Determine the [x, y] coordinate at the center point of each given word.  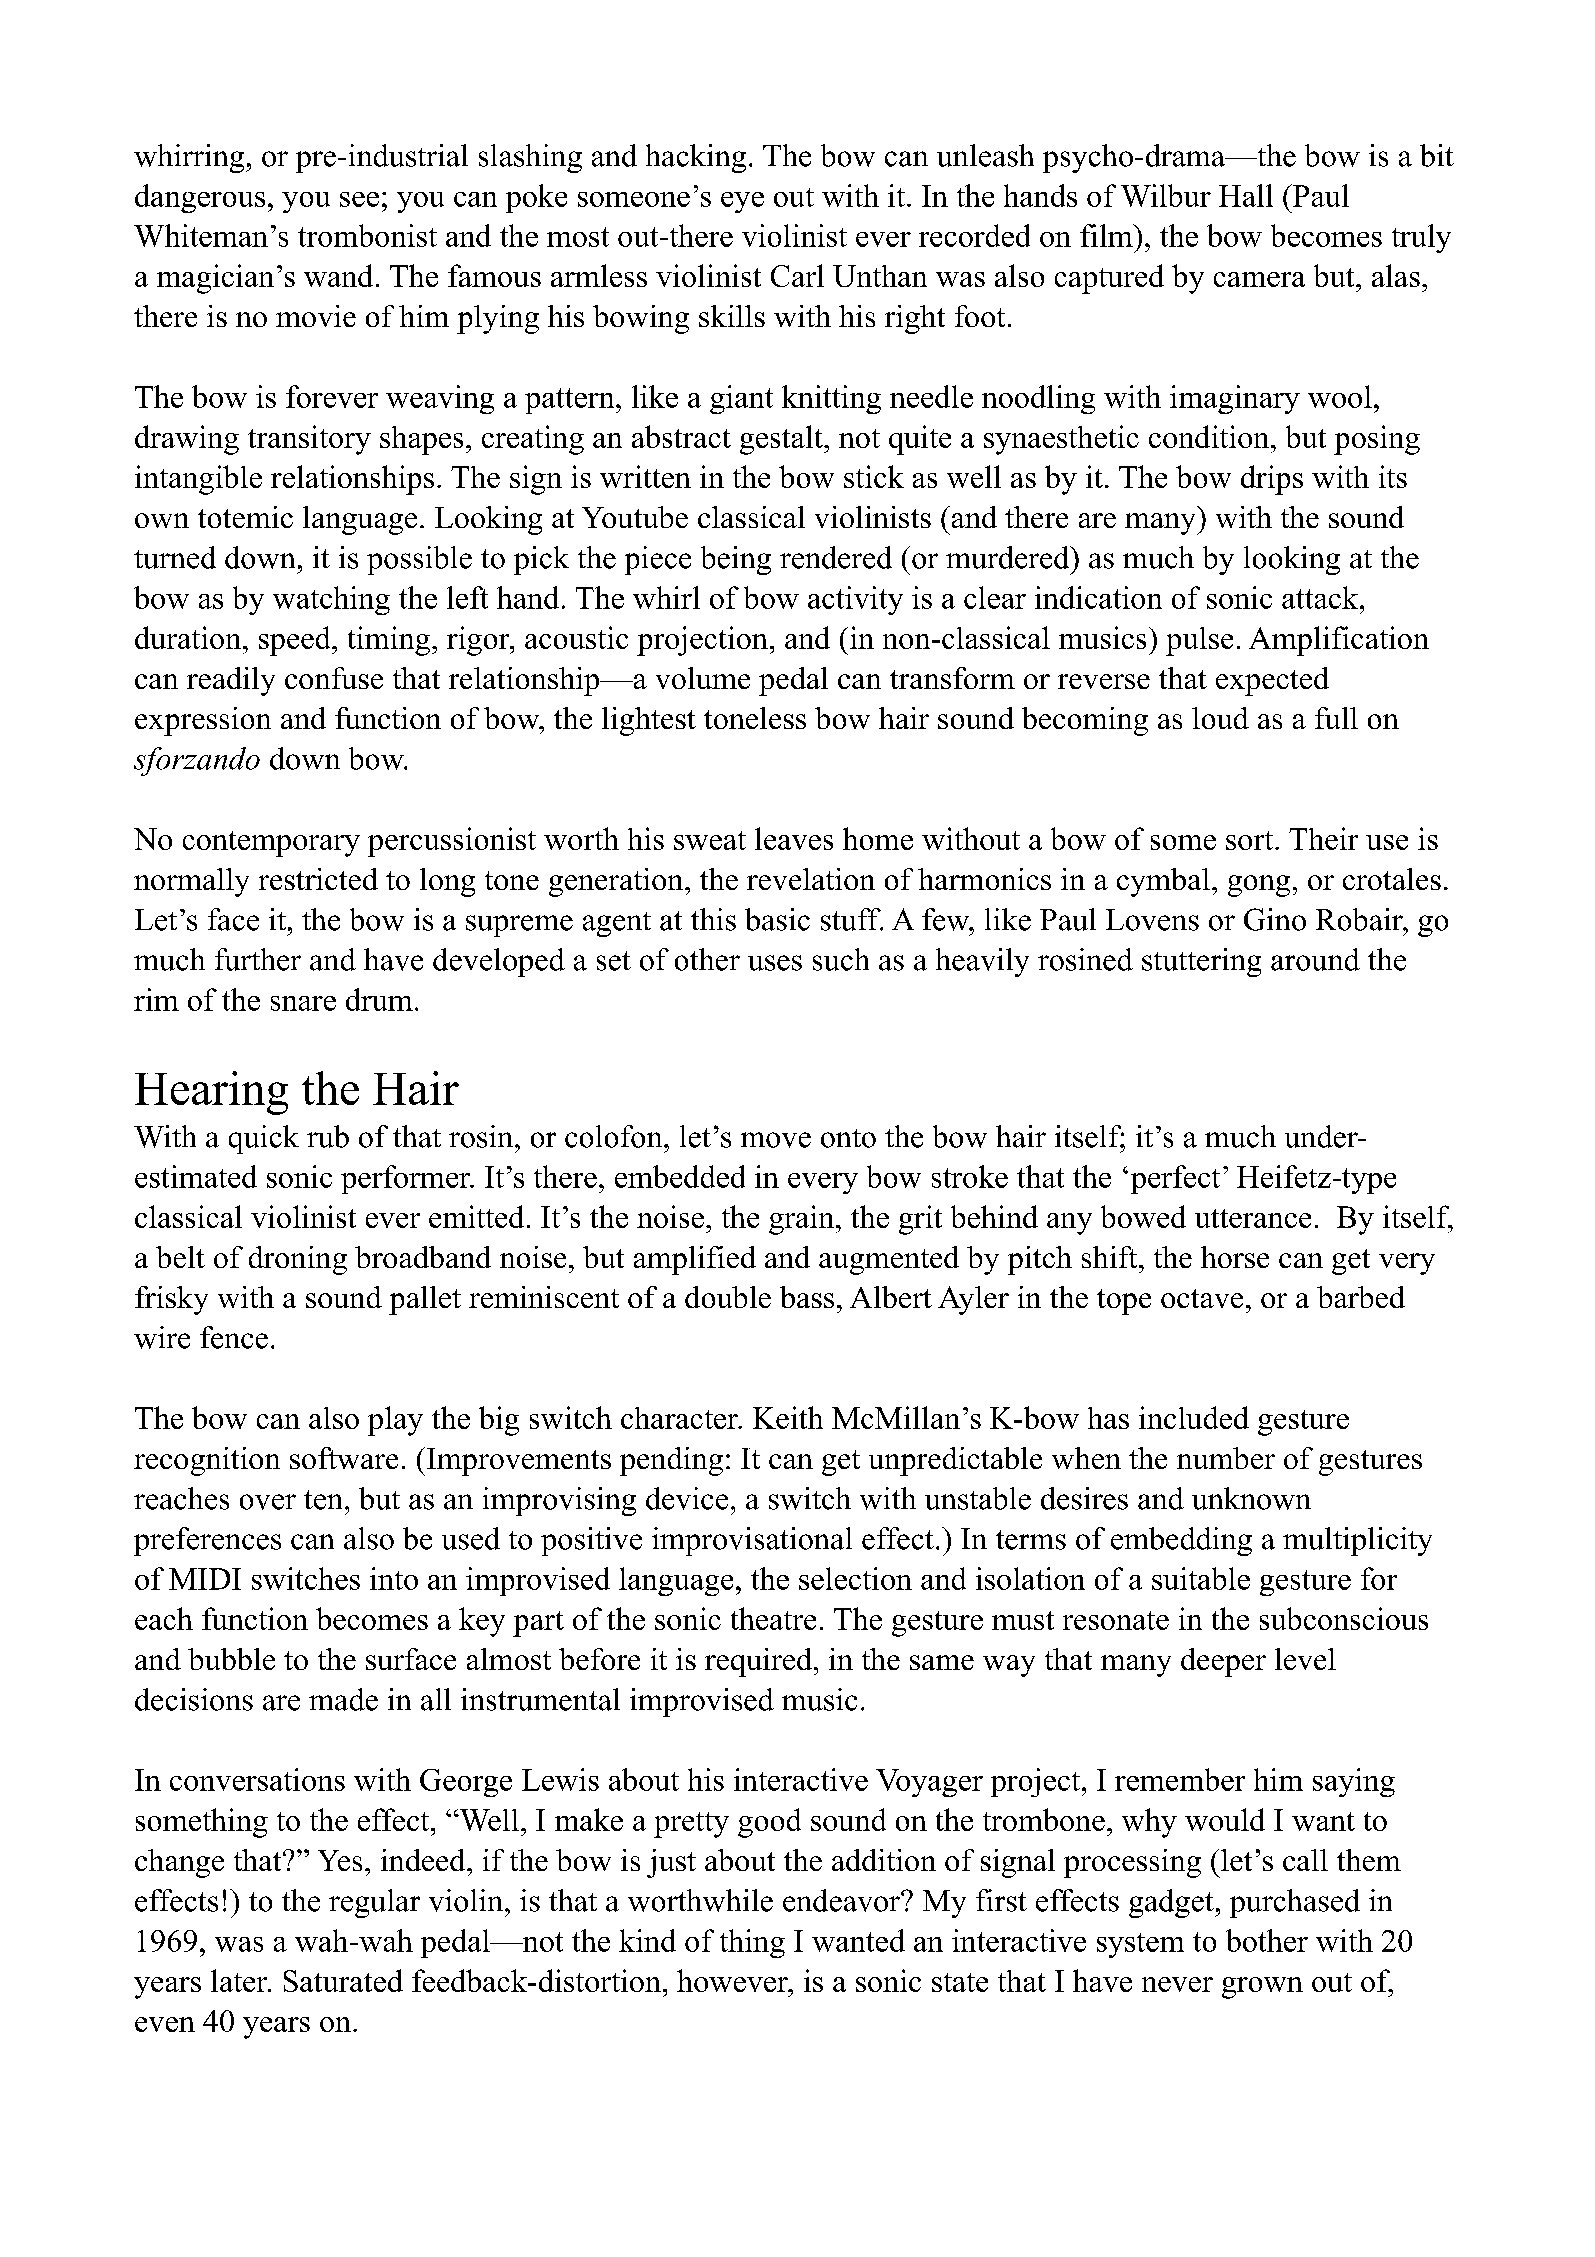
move [776, 1140]
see [359, 199]
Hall [1246, 195]
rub [328, 1136]
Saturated [343, 1980]
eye [742, 202]
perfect [1175, 1179]
